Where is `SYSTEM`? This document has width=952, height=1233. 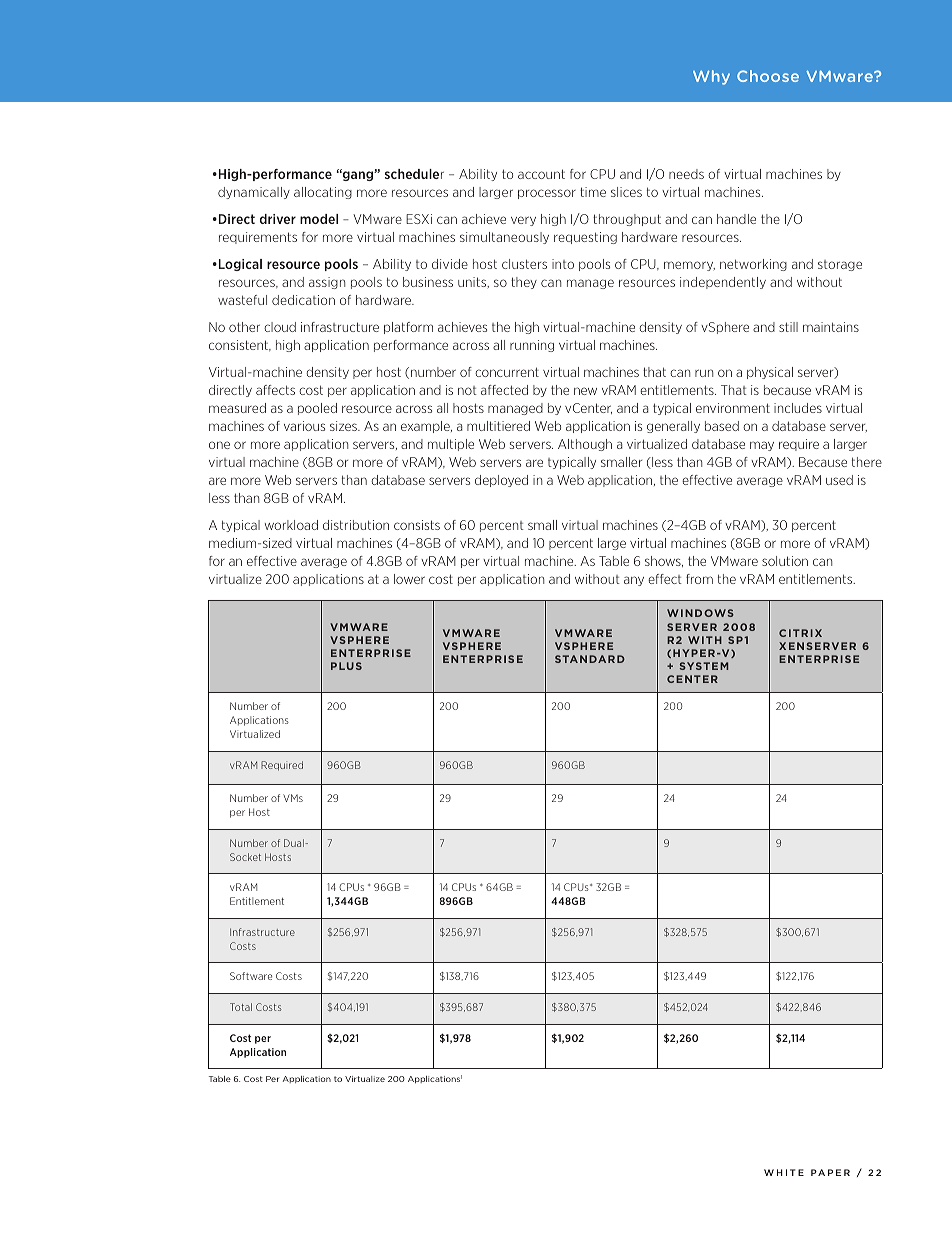
SYSTEM is located at coordinates (704, 666).
